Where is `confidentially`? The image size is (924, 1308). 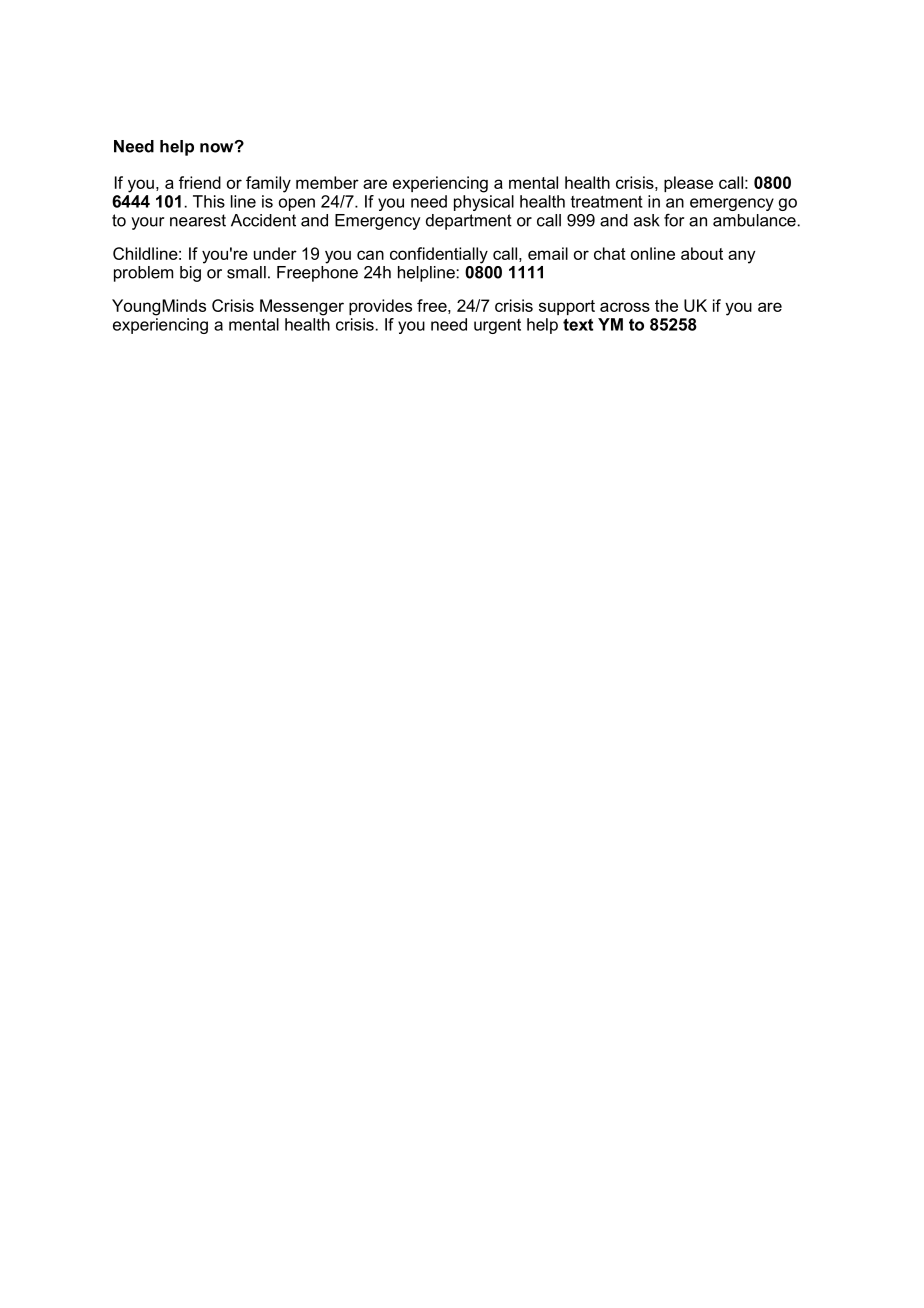
confidentially is located at coordinates (439, 255).
